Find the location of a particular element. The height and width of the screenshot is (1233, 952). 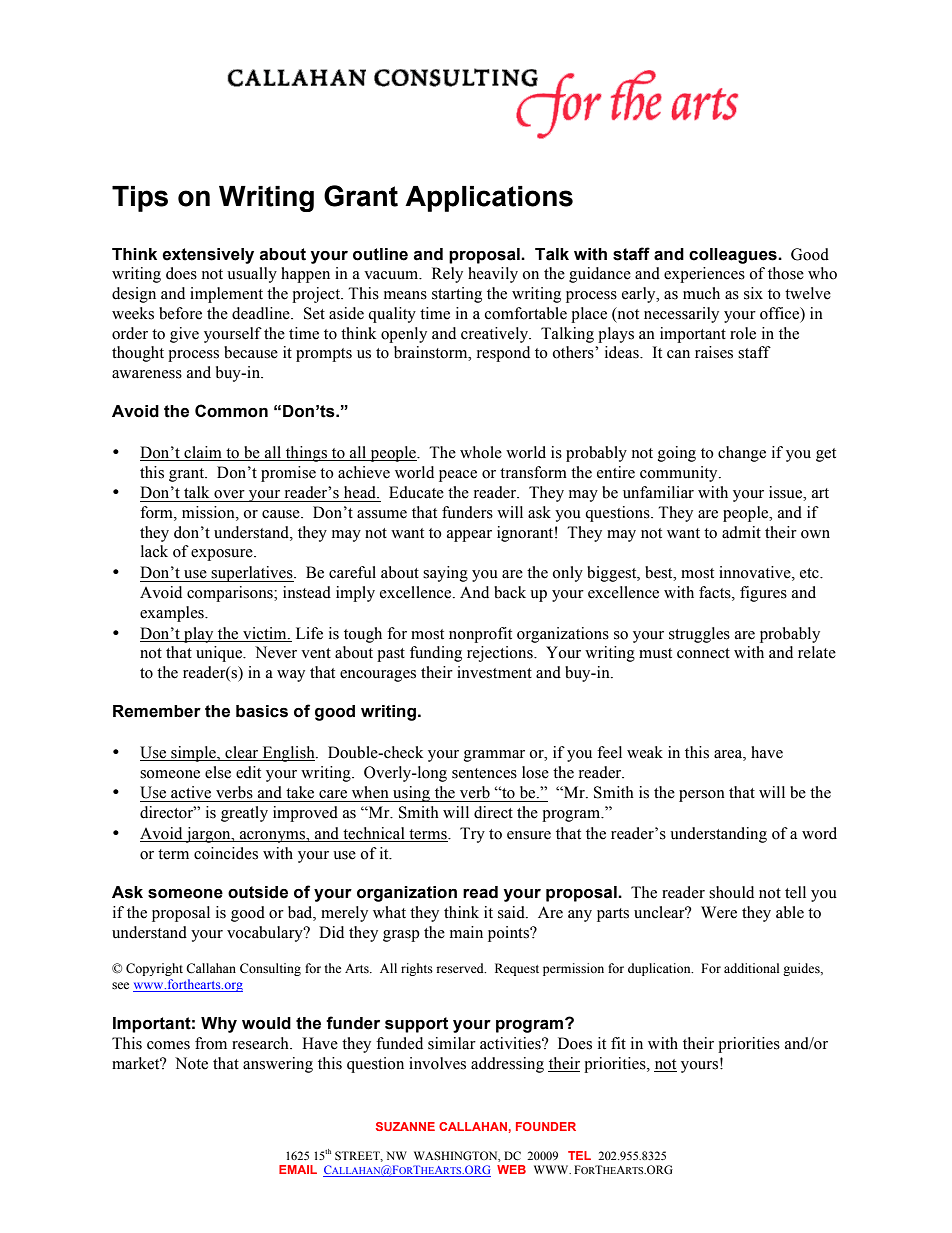

EMAIL is located at coordinates (298, 1169).
